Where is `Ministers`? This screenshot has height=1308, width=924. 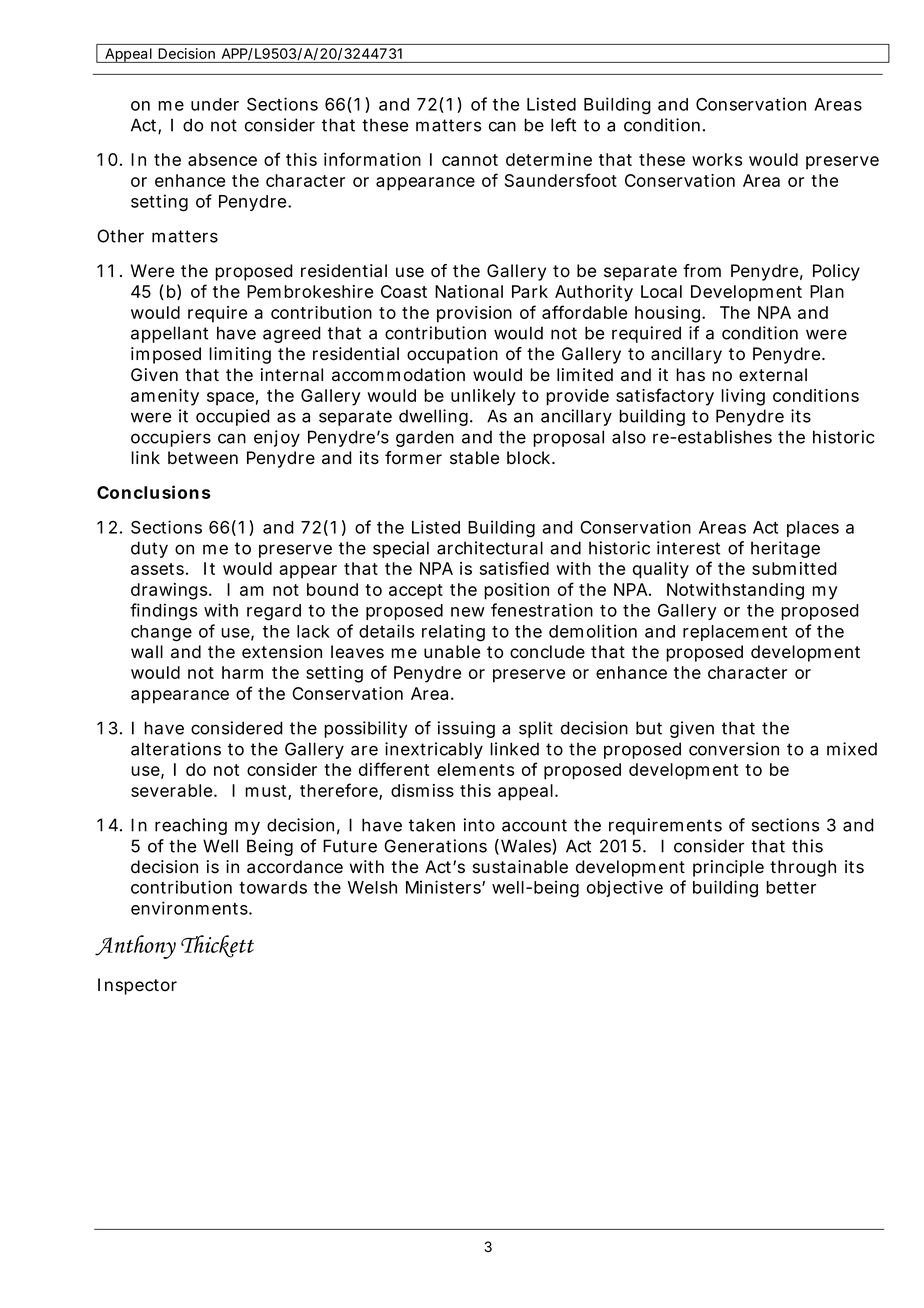
Ministers is located at coordinates (444, 887).
